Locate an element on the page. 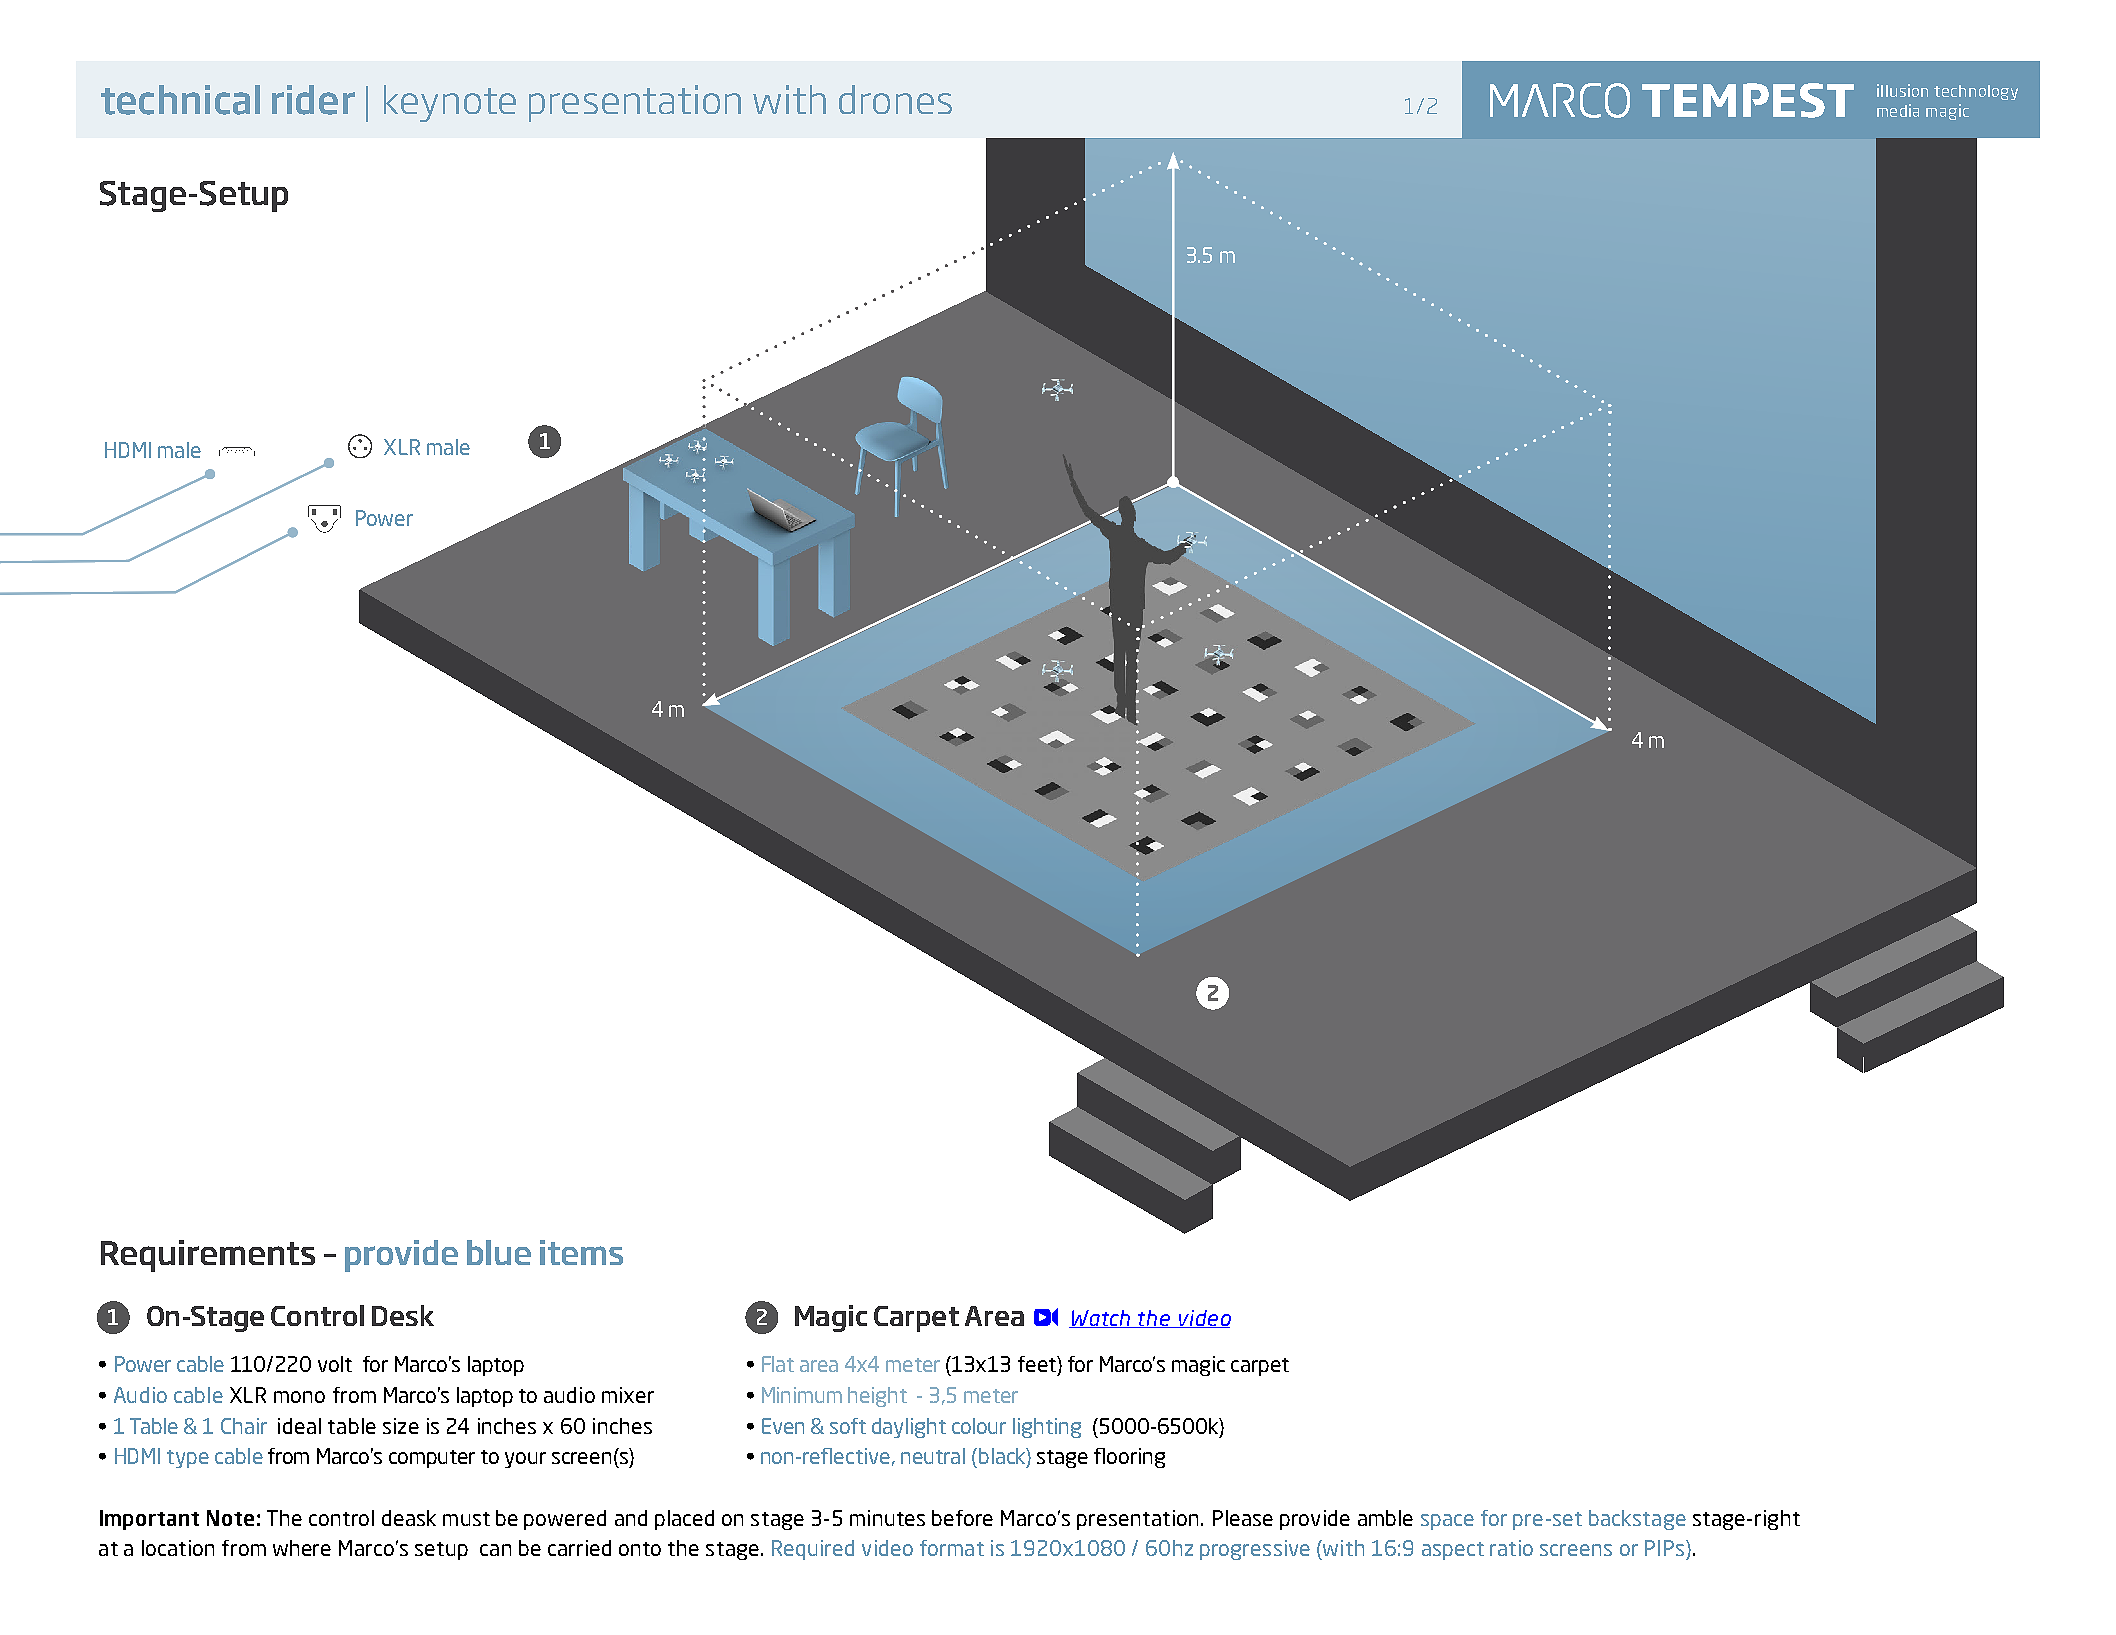  must is located at coordinates (466, 1519).
